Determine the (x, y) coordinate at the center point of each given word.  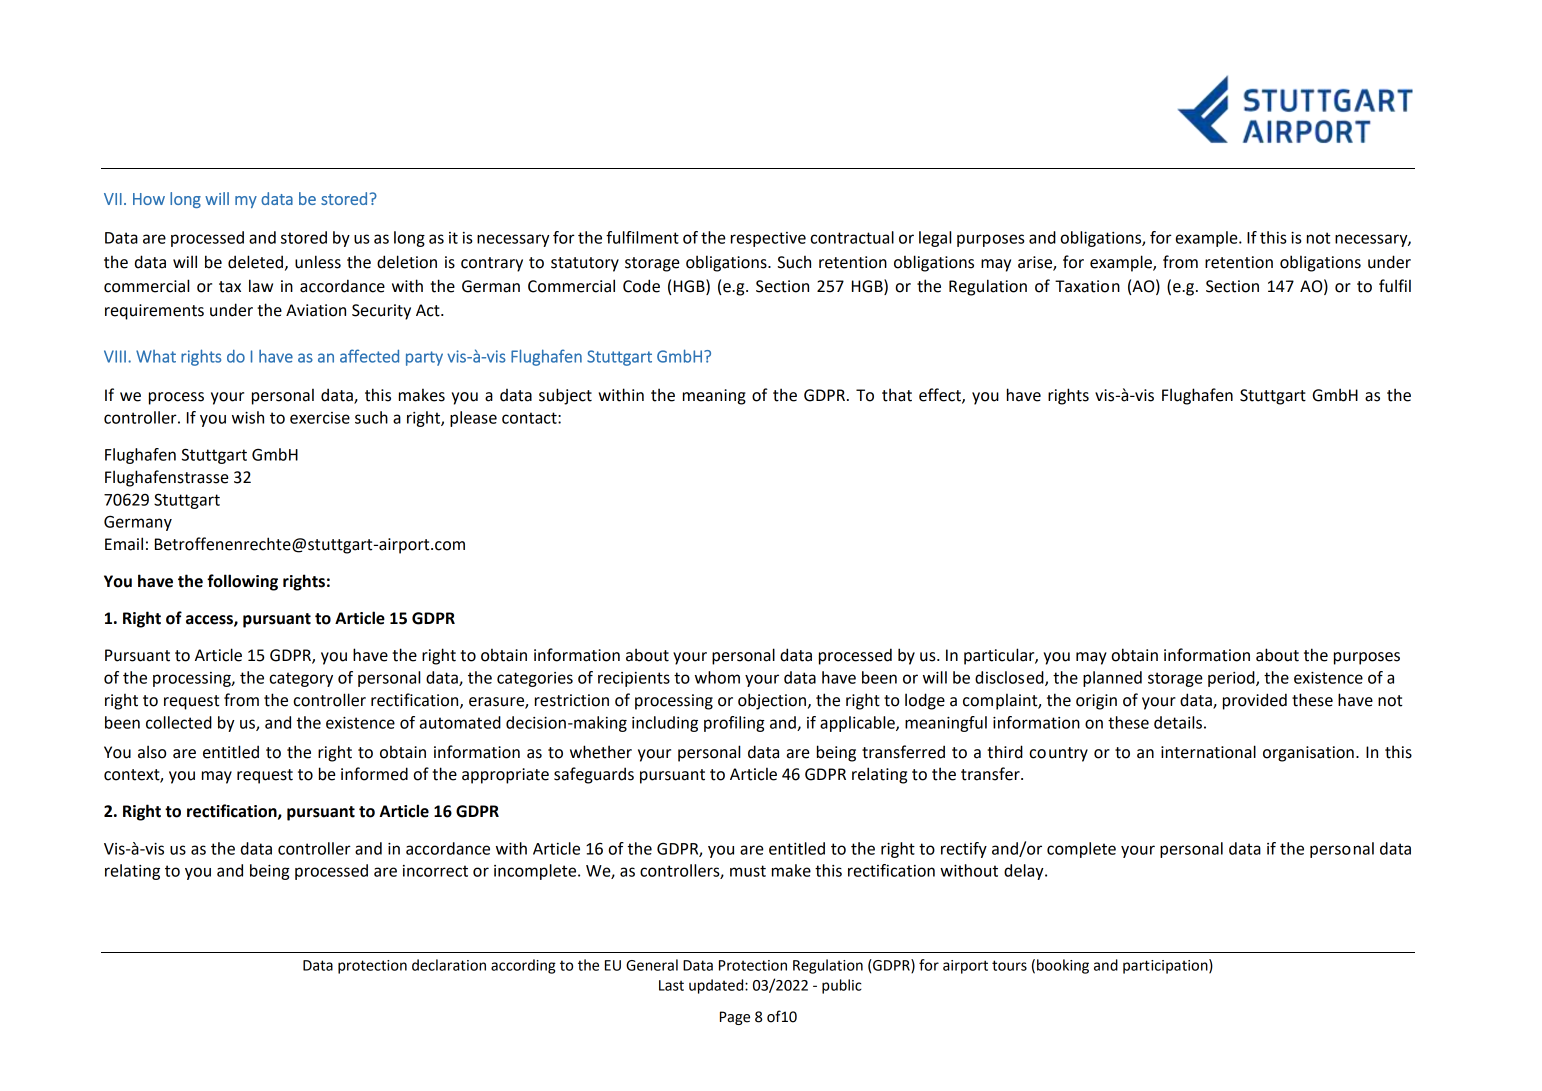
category (301, 679)
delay (1025, 872)
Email (124, 544)
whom (717, 677)
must (748, 871)
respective (768, 239)
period (1232, 679)
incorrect (435, 871)
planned (1112, 679)
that (897, 395)
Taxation (1087, 286)
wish (248, 417)
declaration (449, 965)
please (473, 419)
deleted (255, 262)
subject (565, 396)
